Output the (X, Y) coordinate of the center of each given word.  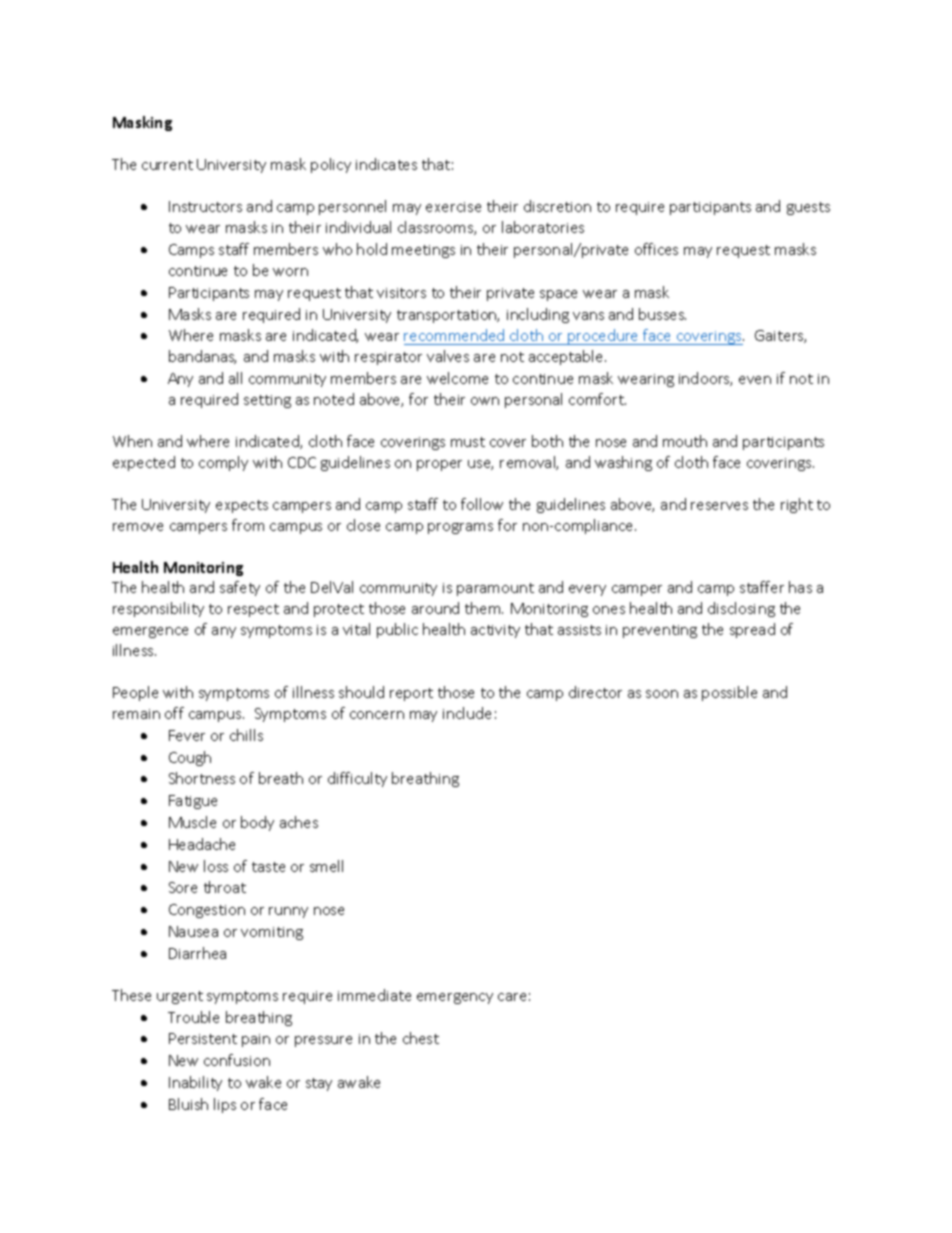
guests (808, 208)
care (512, 997)
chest (421, 1038)
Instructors (205, 206)
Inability (195, 1083)
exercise (453, 207)
